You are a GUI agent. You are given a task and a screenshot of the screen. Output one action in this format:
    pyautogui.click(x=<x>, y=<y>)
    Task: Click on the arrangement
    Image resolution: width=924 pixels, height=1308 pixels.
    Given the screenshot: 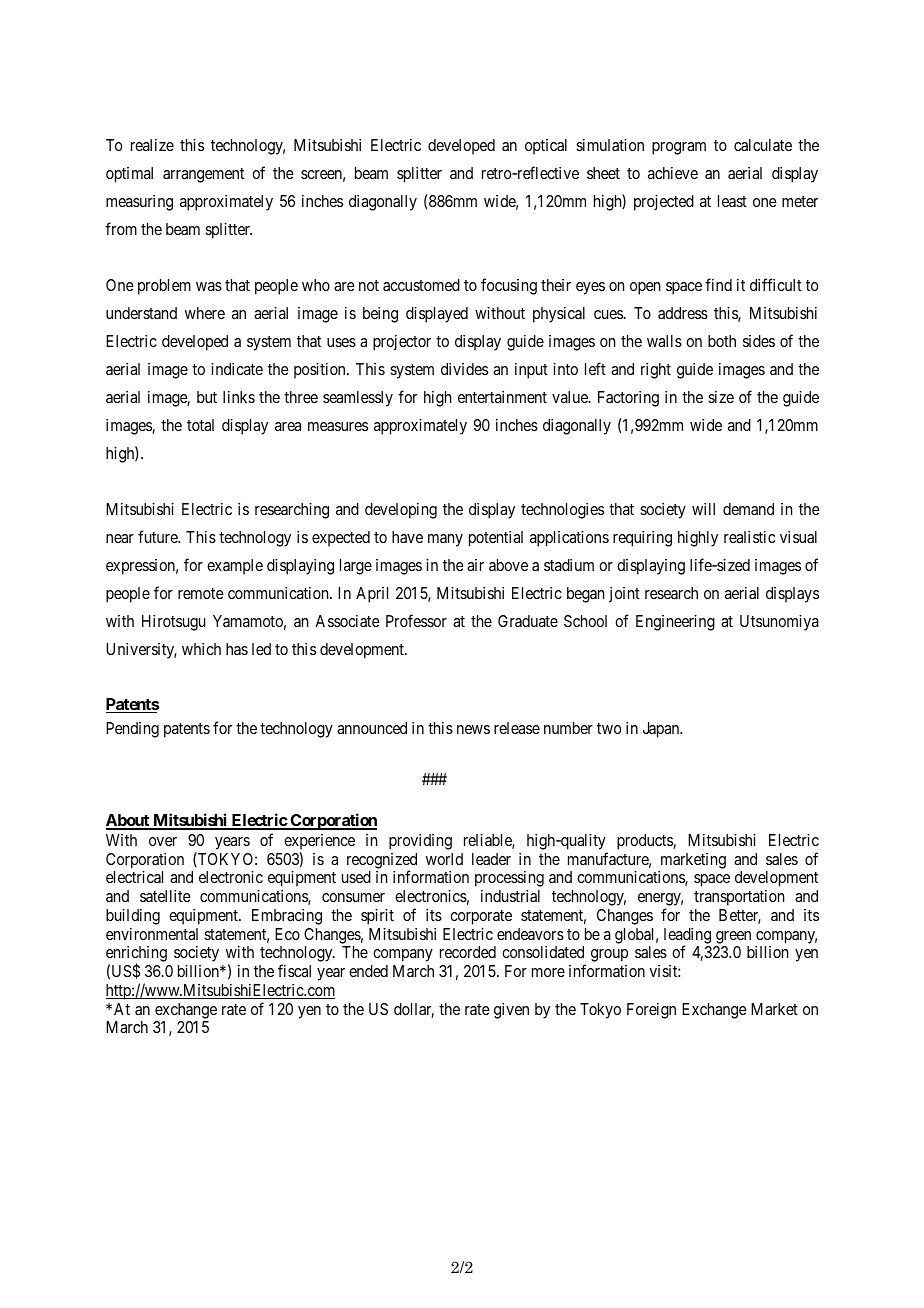 What is the action you would take?
    pyautogui.click(x=203, y=175)
